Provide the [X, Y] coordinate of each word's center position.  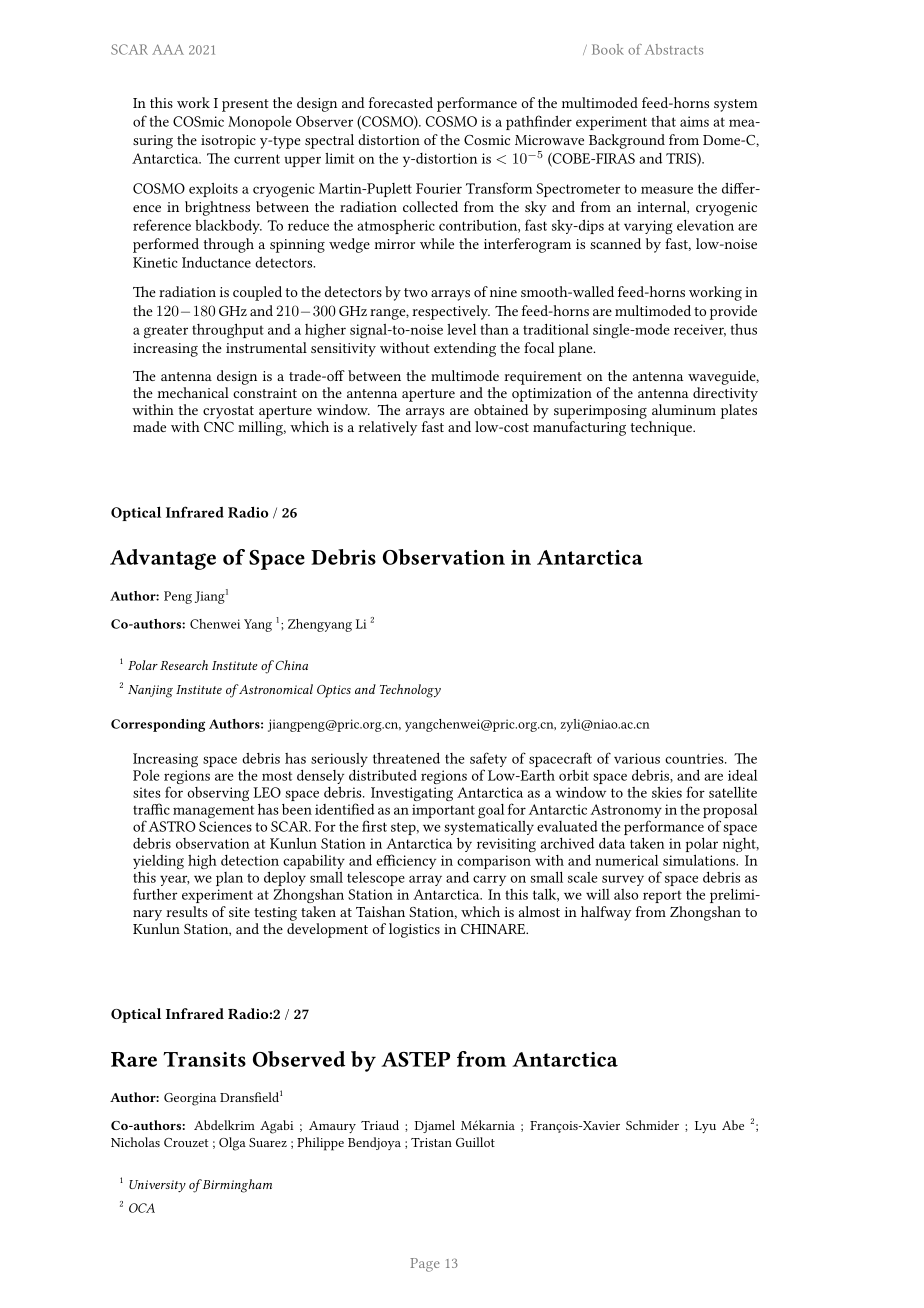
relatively [388, 428]
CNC [219, 427]
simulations [700, 860]
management [213, 812]
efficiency [406, 861]
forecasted [401, 102]
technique [662, 428]
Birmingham [236, 1186]
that [663, 121]
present [245, 105]
